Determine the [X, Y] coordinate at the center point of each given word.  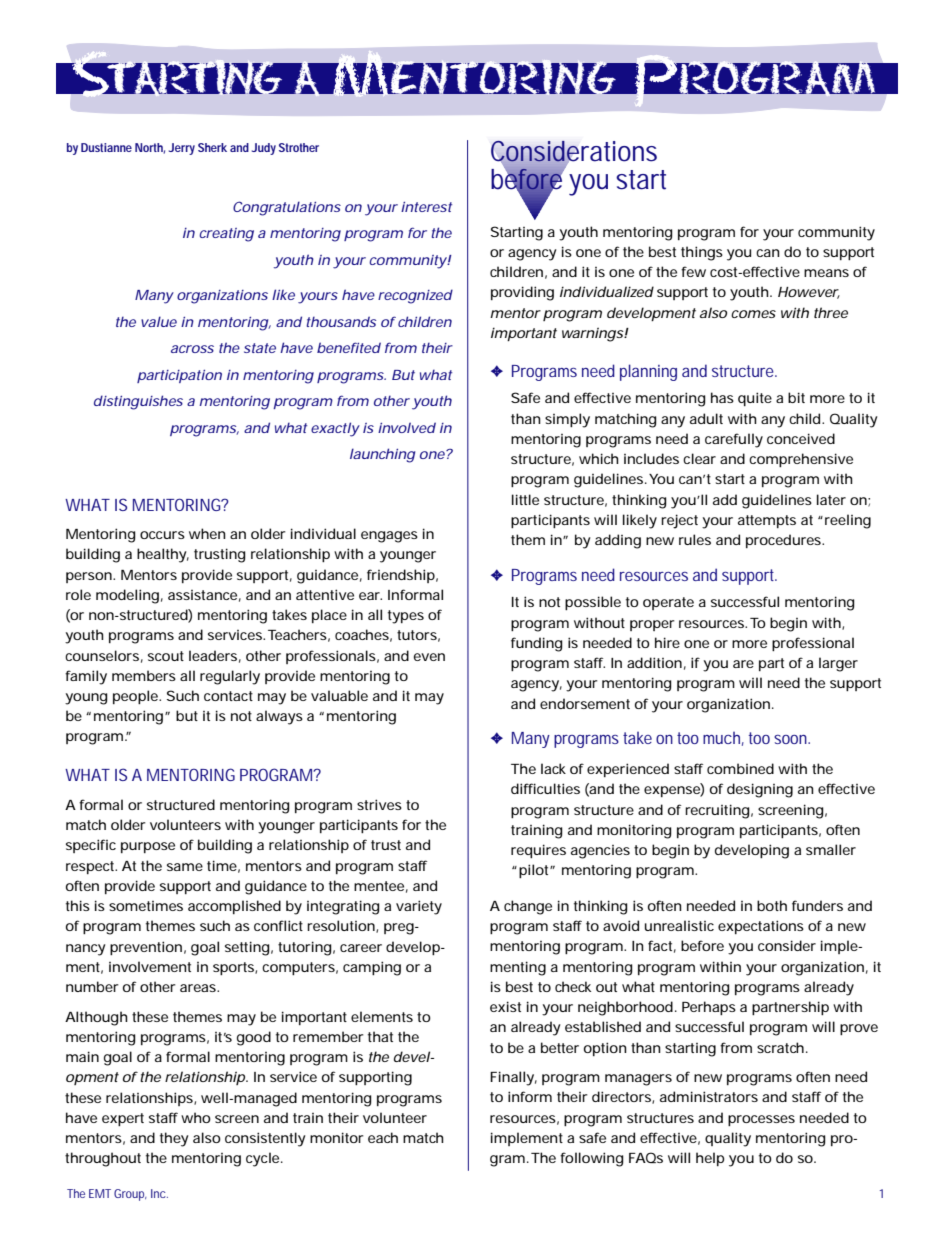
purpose [148, 847]
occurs [162, 535]
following [592, 1159]
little [525, 499]
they [174, 1139]
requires [538, 851]
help [710, 1159]
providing [522, 293]
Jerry [182, 149]
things [702, 253]
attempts [767, 521]
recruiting [717, 811]
